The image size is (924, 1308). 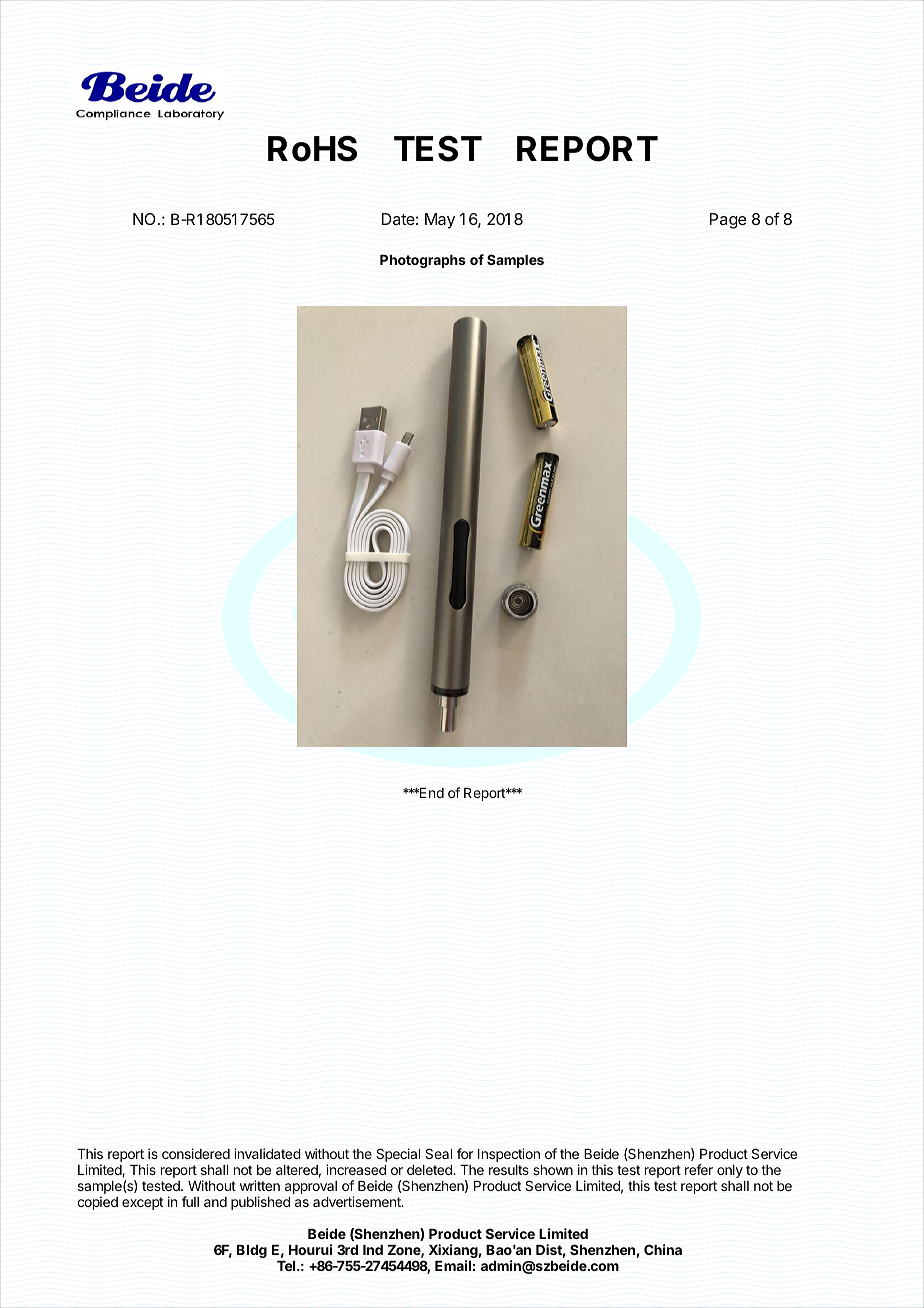 I want to click on considered, so click(x=196, y=1153).
